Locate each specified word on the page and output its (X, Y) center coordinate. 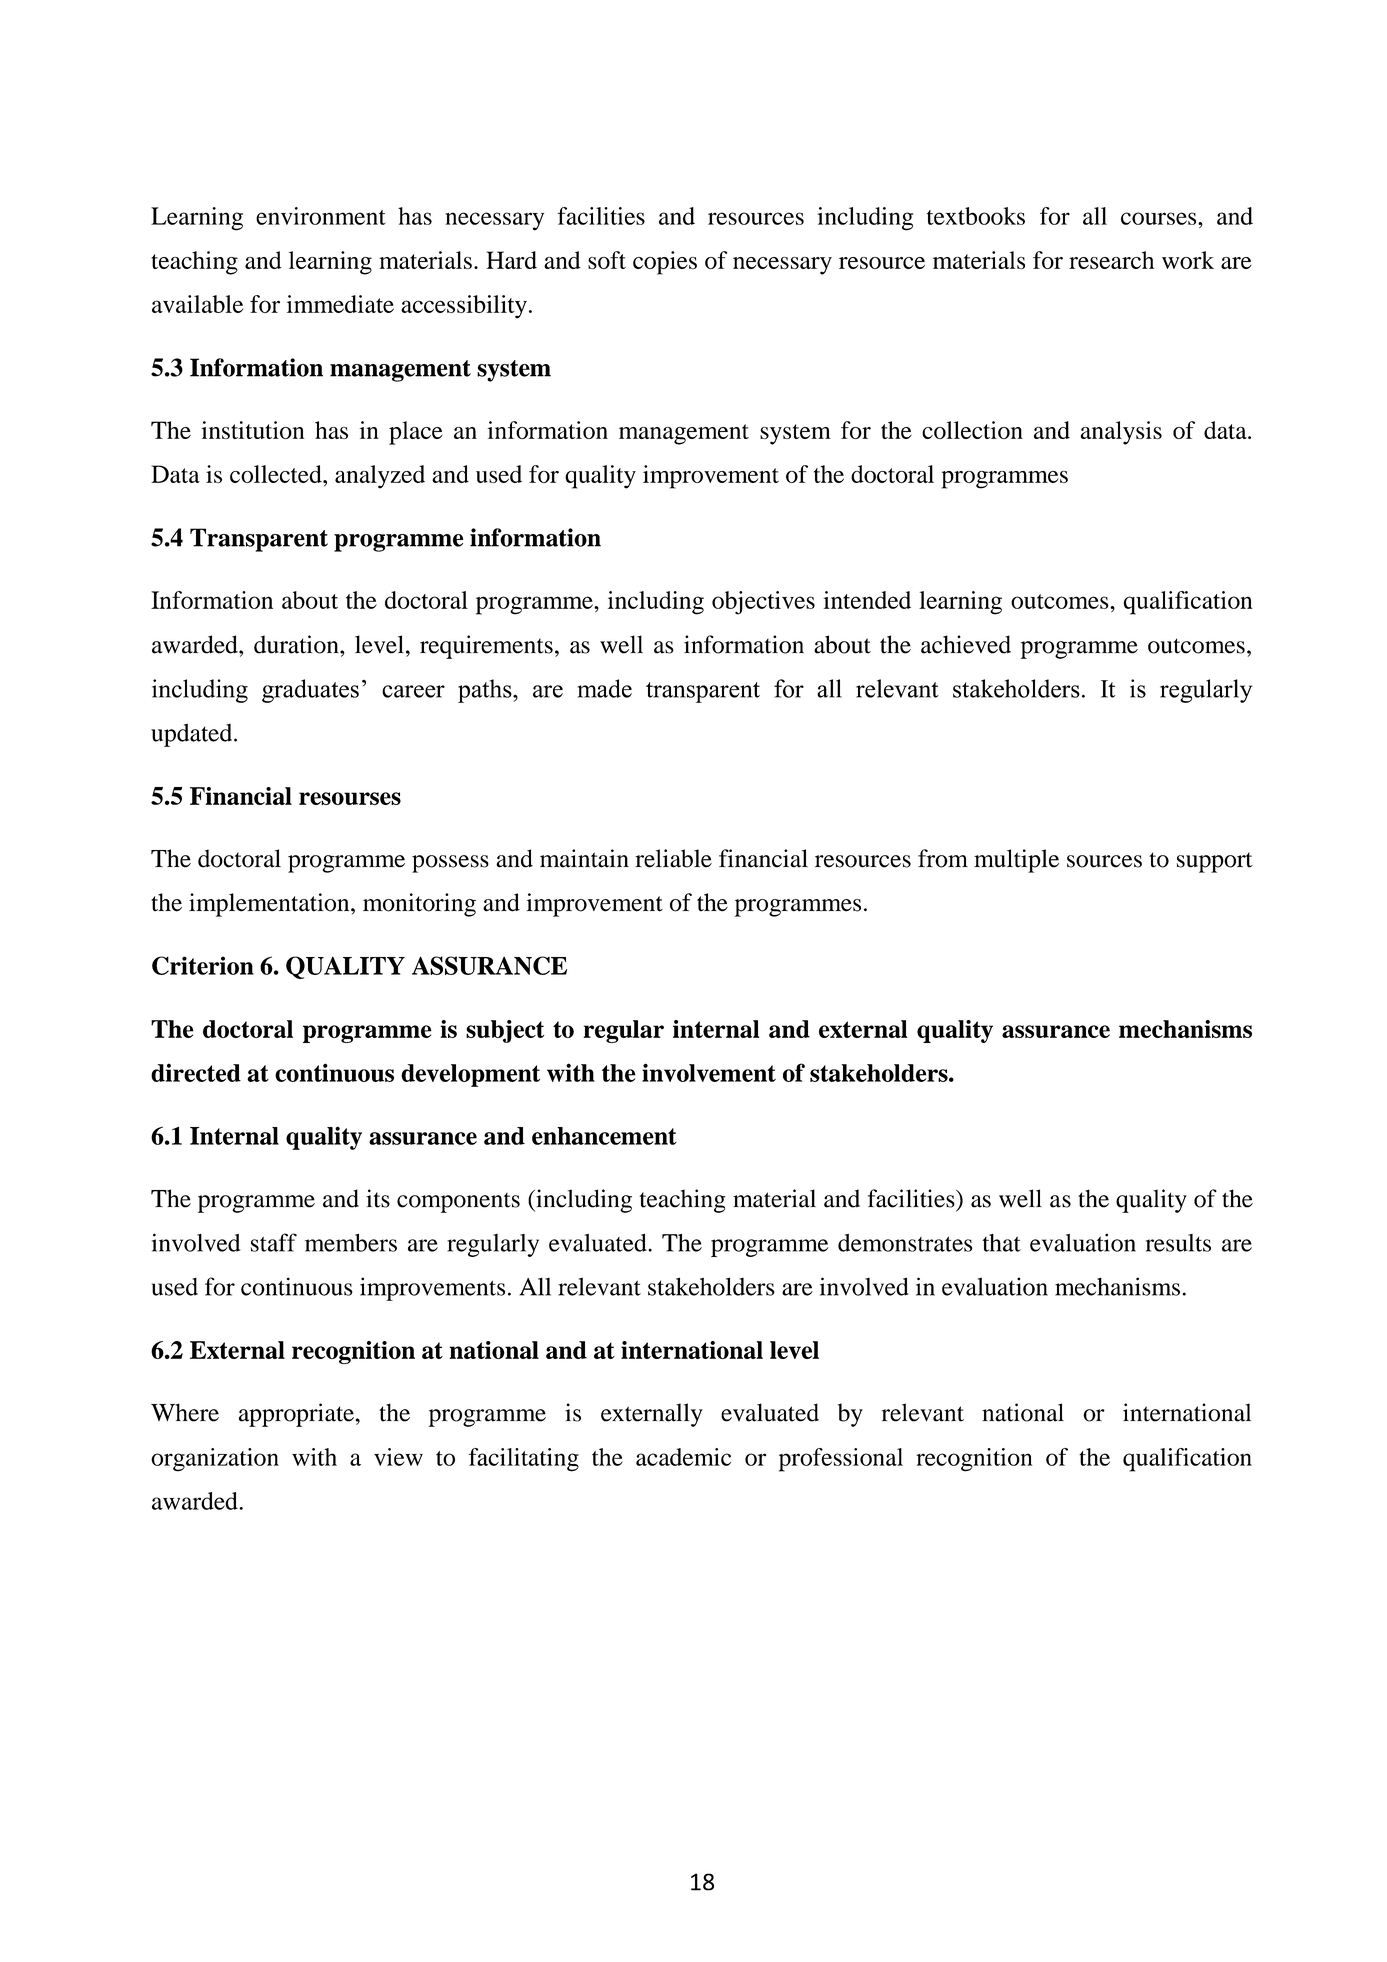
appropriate (296, 1415)
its (378, 1198)
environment (321, 216)
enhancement (604, 1136)
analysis (1121, 433)
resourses (350, 798)
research (1111, 260)
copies (665, 263)
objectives (763, 603)
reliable (673, 858)
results (1178, 1243)
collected (277, 474)
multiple (1016, 861)
